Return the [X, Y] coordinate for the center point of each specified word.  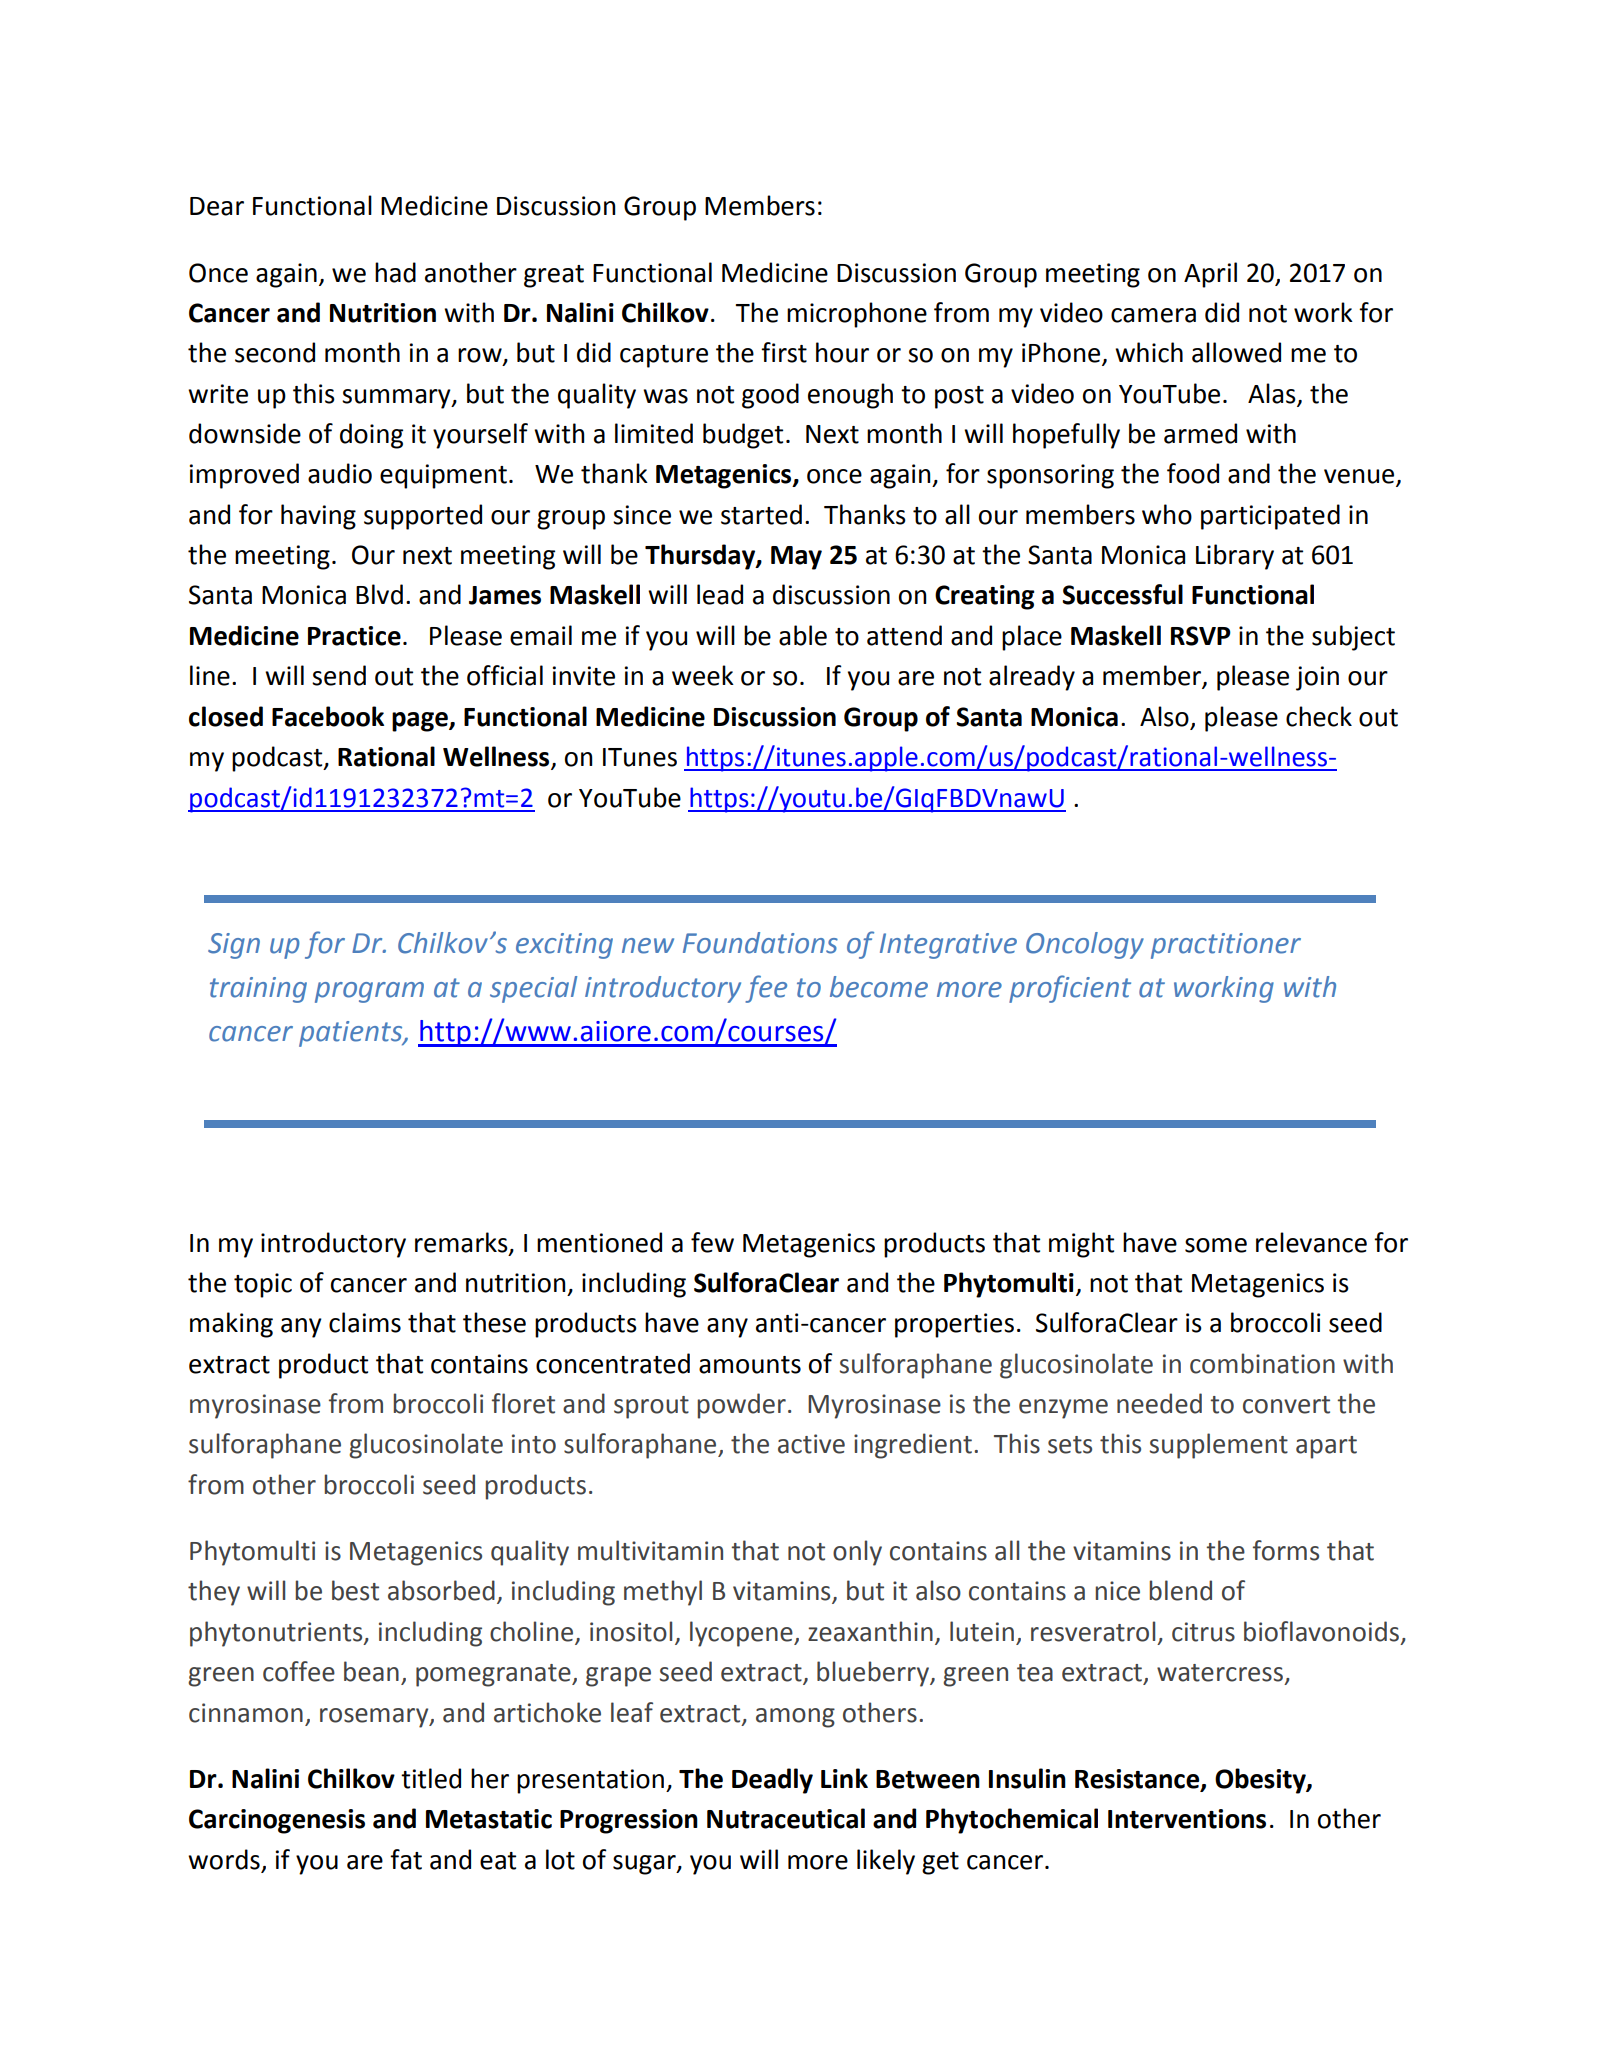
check [1319, 716]
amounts [750, 1365]
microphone [857, 315]
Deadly [772, 1781]
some [1216, 1245]
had [395, 272]
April [1210, 275]
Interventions [1187, 1819]
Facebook [328, 716]
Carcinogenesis [277, 1821]
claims [365, 1322]
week [703, 675]
